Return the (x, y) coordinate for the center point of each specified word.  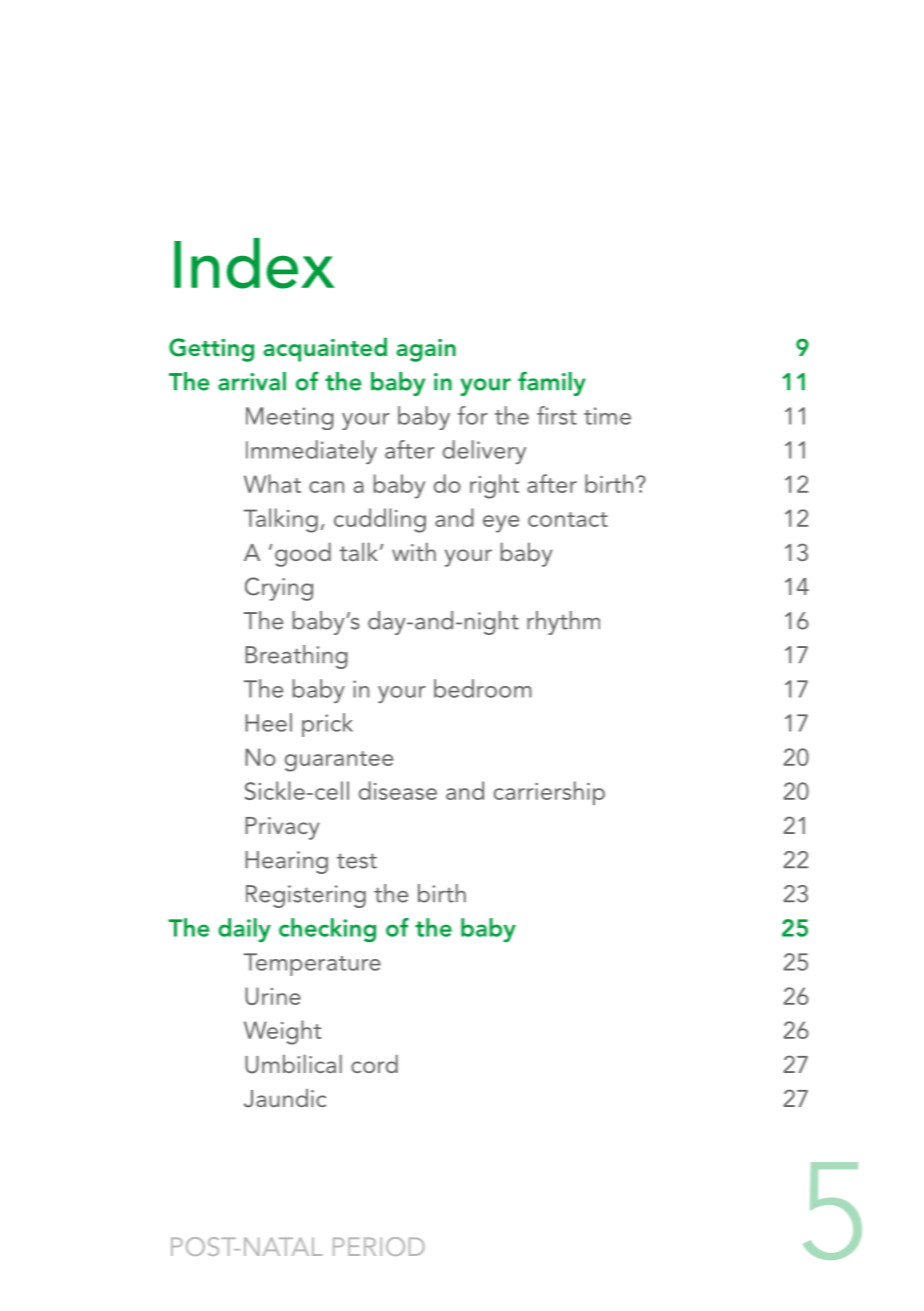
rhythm (563, 623)
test (357, 861)
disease (398, 790)
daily (244, 930)
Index (254, 263)
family (552, 383)
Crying (279, 589)
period (379, 1246)
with (414, 552)
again (426, 350)
